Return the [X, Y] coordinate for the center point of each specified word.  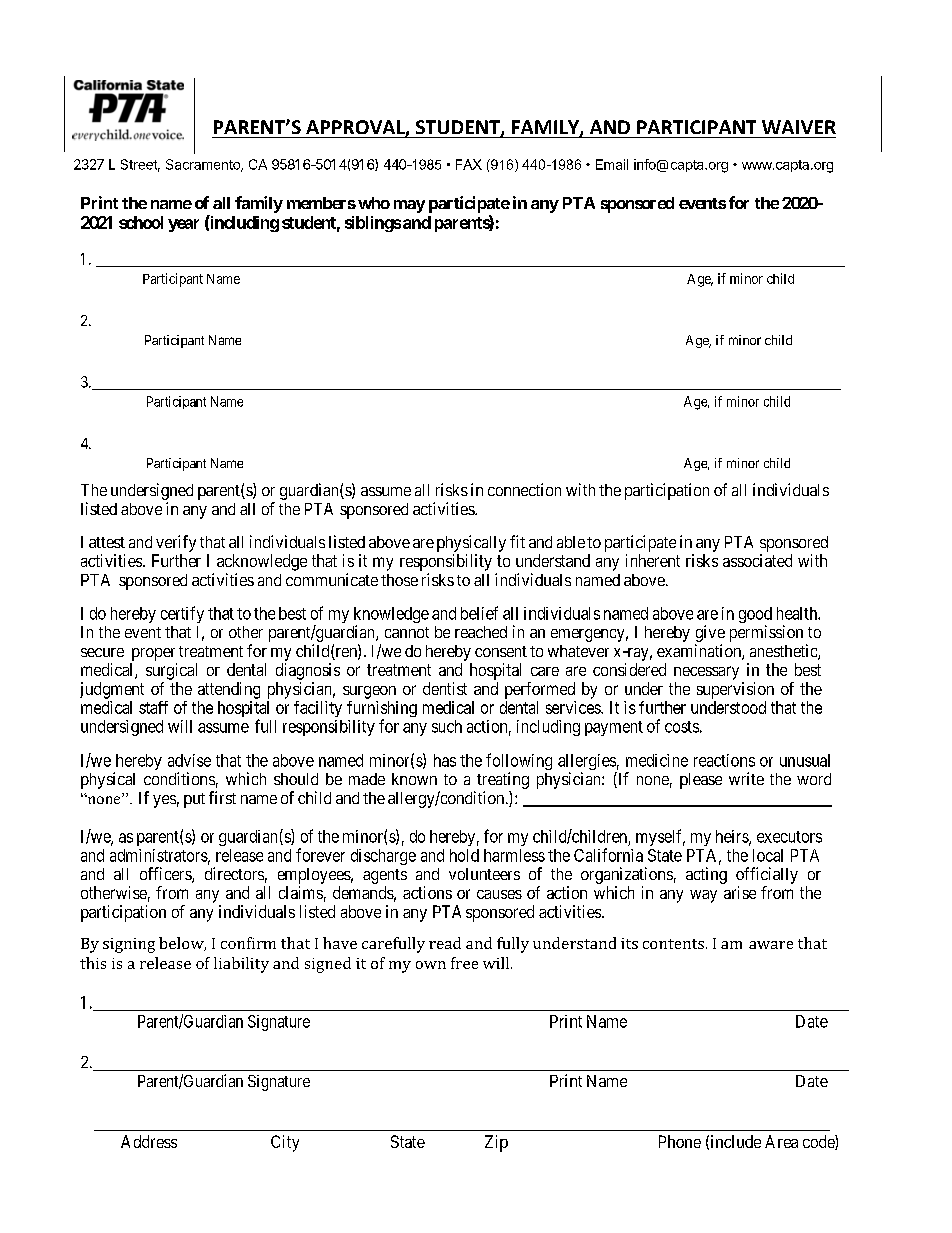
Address [149, 1141]
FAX [469, 164]
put [194, 800]
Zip [496, 1143]
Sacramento [204, 165]
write [746, 778]
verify [176, 543]
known [414, 779]
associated [757, 560]
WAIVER [799, 127]
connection [524, 489]
